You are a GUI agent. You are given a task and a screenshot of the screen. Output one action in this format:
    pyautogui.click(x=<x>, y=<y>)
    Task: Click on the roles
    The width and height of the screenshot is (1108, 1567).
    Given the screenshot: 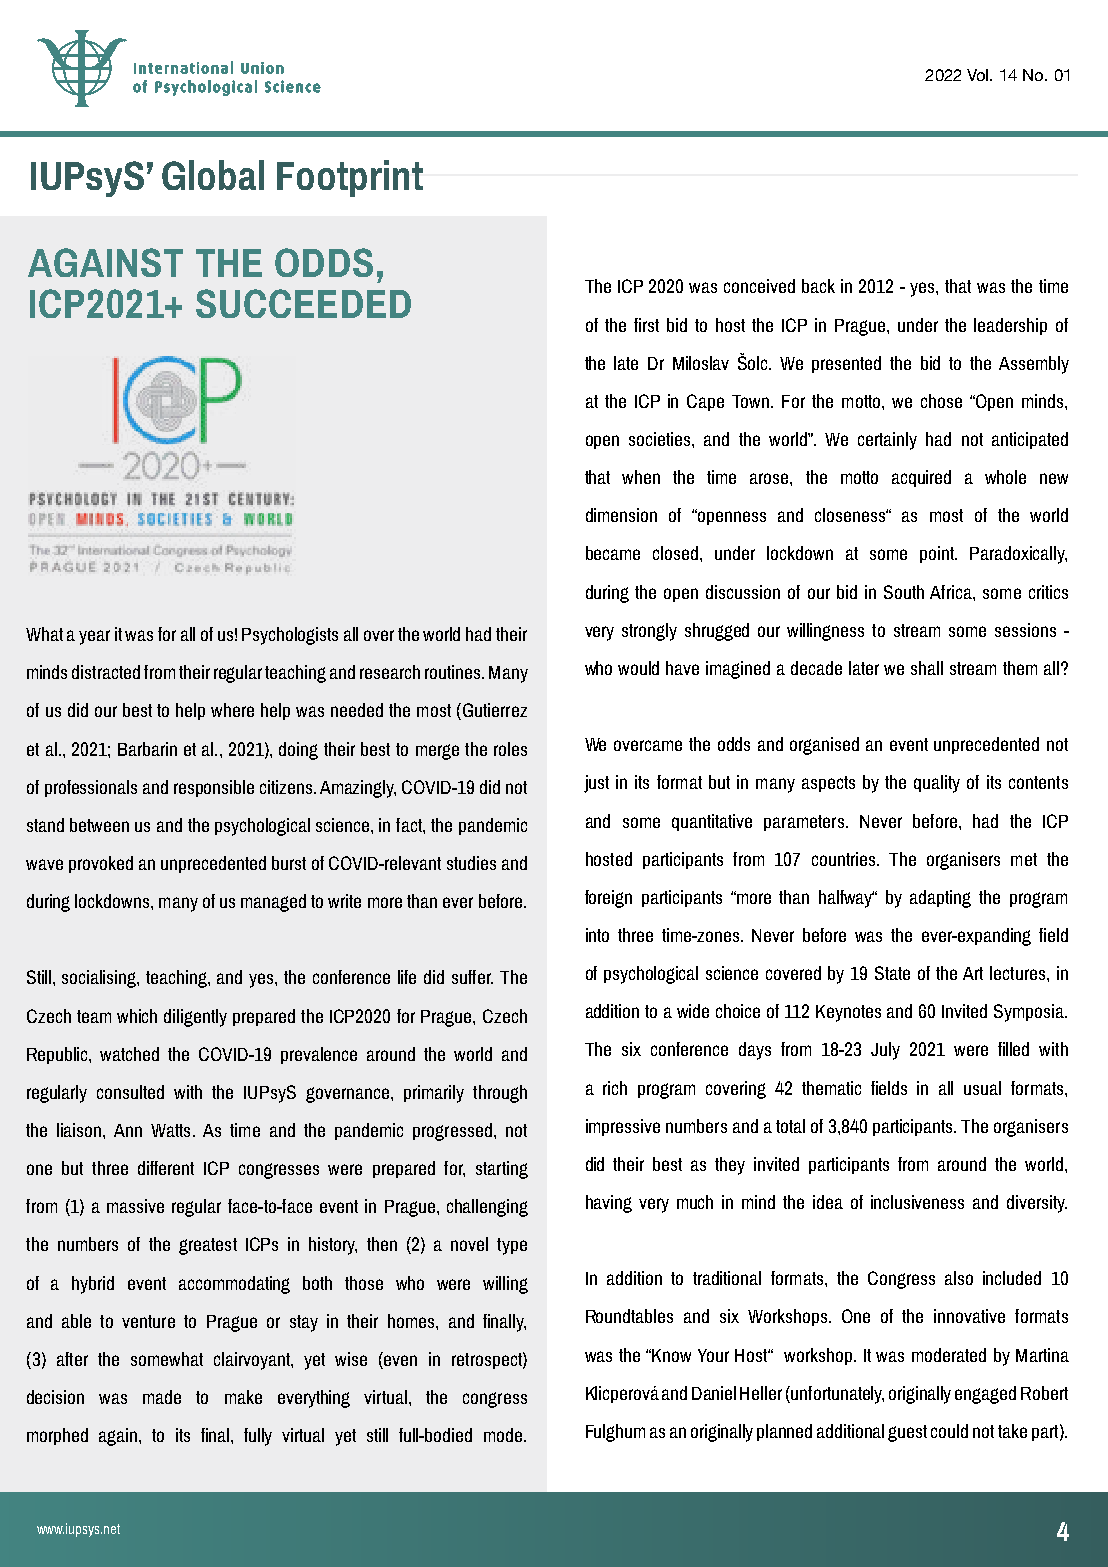 What is the action you would take?
    pyautogui.click(x=510, y=749)
